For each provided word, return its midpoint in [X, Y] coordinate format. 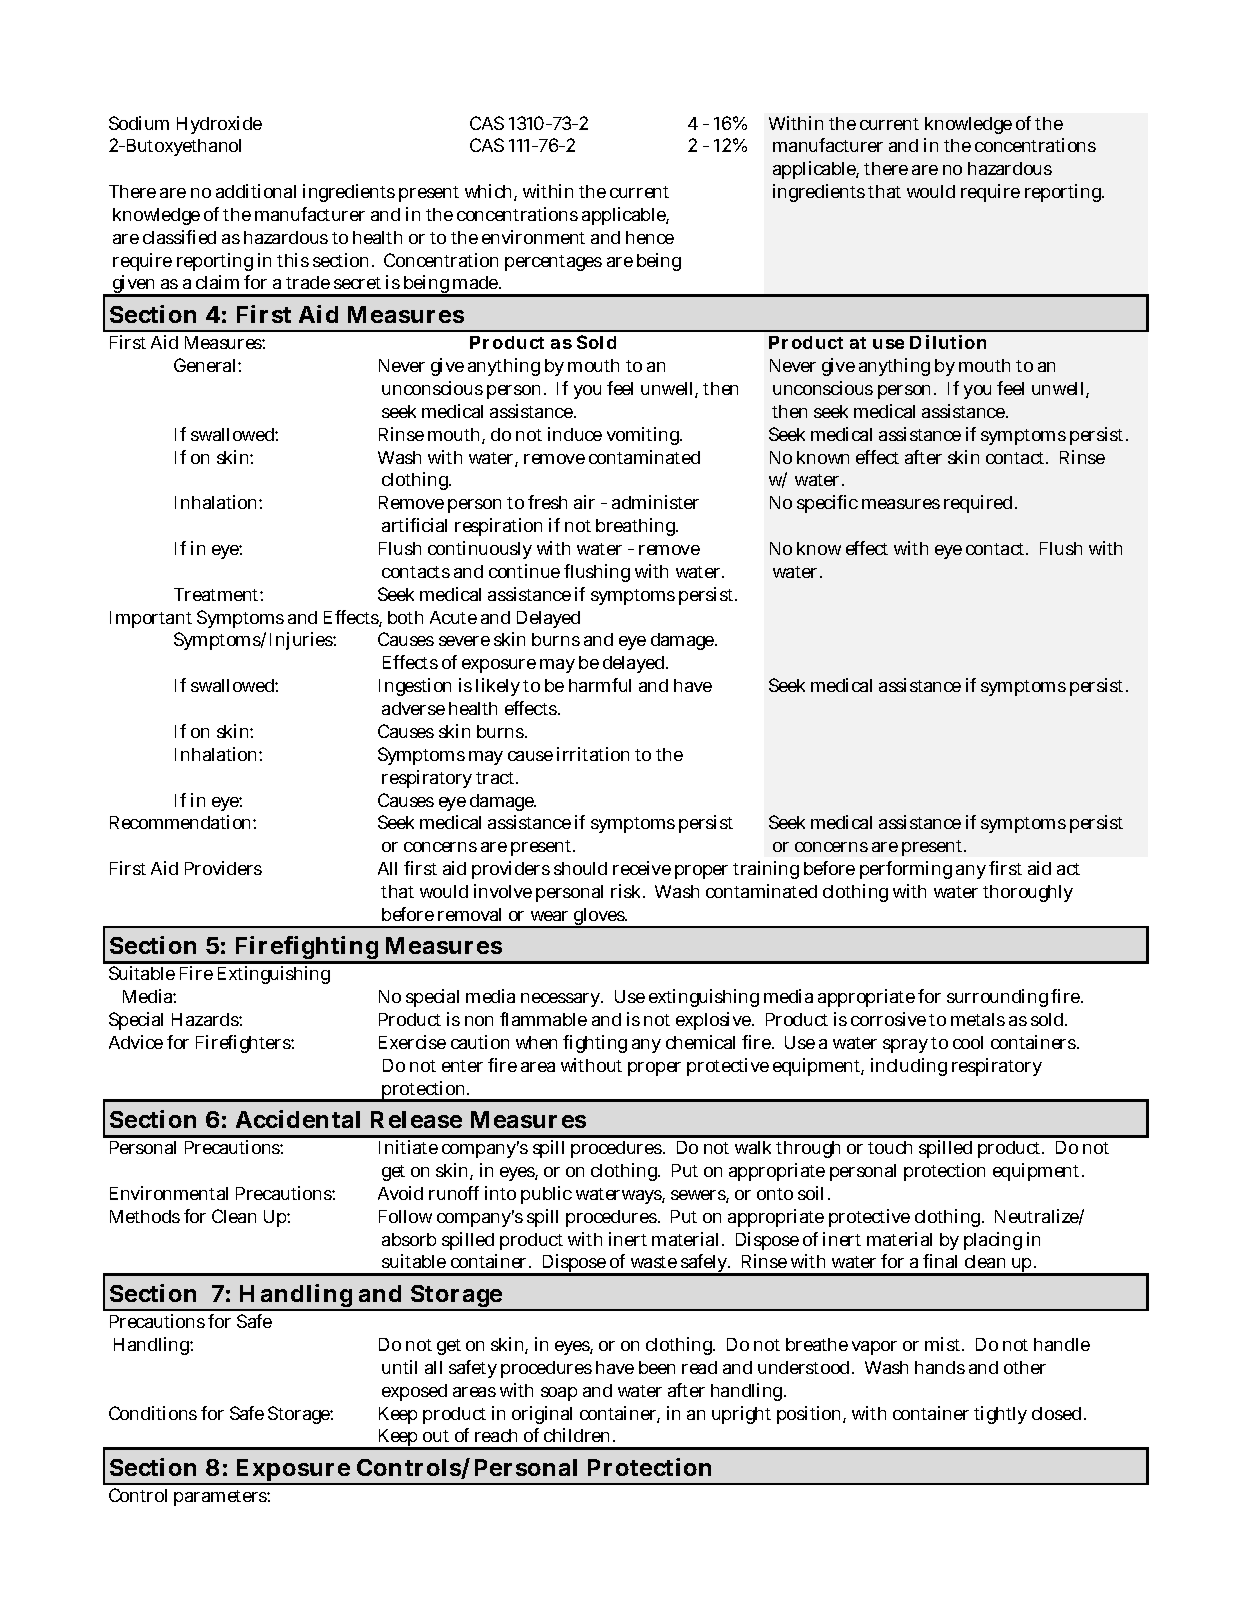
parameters [222, 1498]
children [579, 1435]
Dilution [948, 342]
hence [650, 237]
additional [256, 191]
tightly [1000, 1415]
